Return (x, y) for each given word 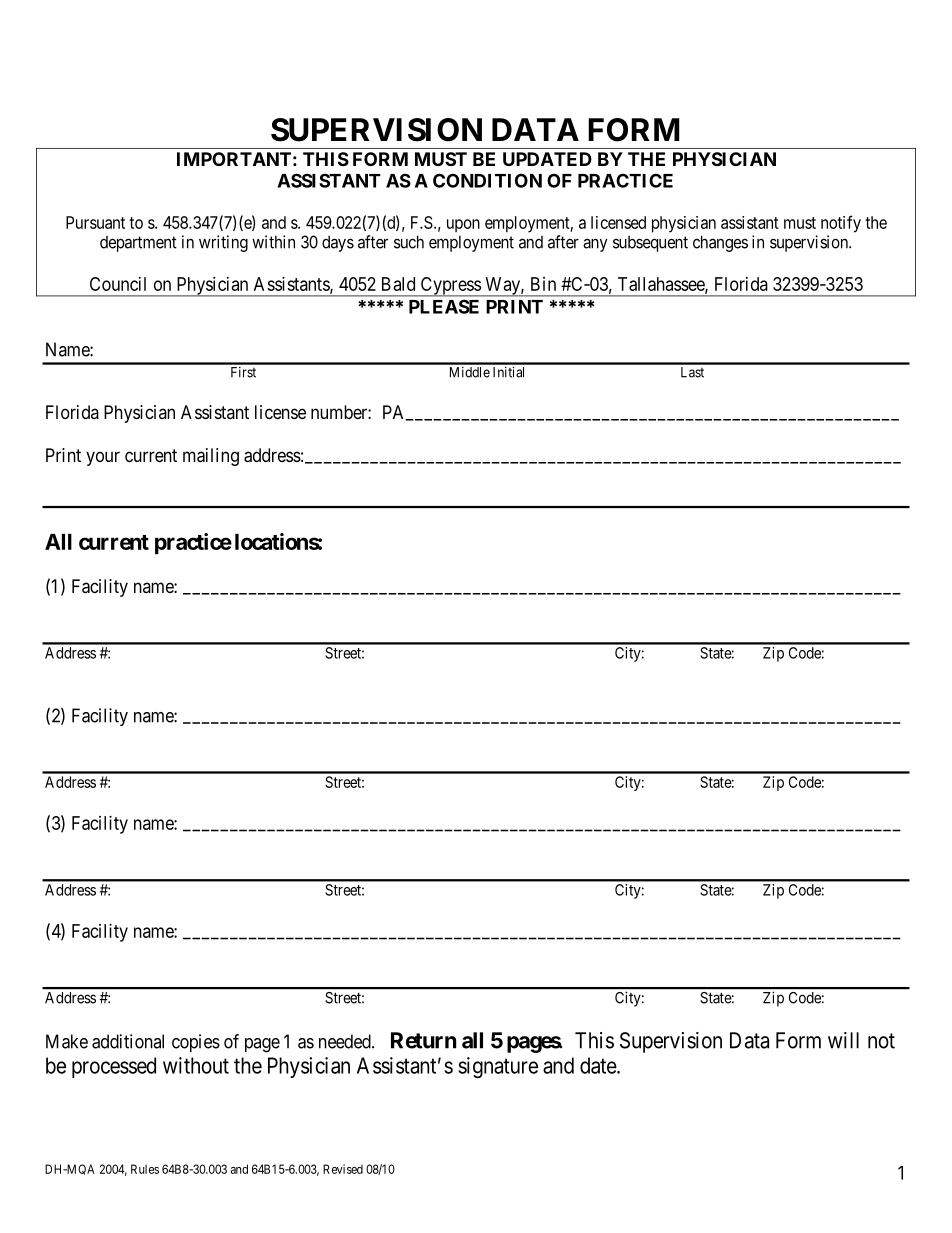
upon (463, 226)
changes (720, 243)
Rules (145, 1169)
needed (346, 1041)
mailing (211, 457)
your (103, 458)
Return (424, 1040)
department (138, 244)
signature (498, 1067)
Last (692, 372)
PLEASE (444, 306)
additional (128, 1041)
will (843, 1040)
